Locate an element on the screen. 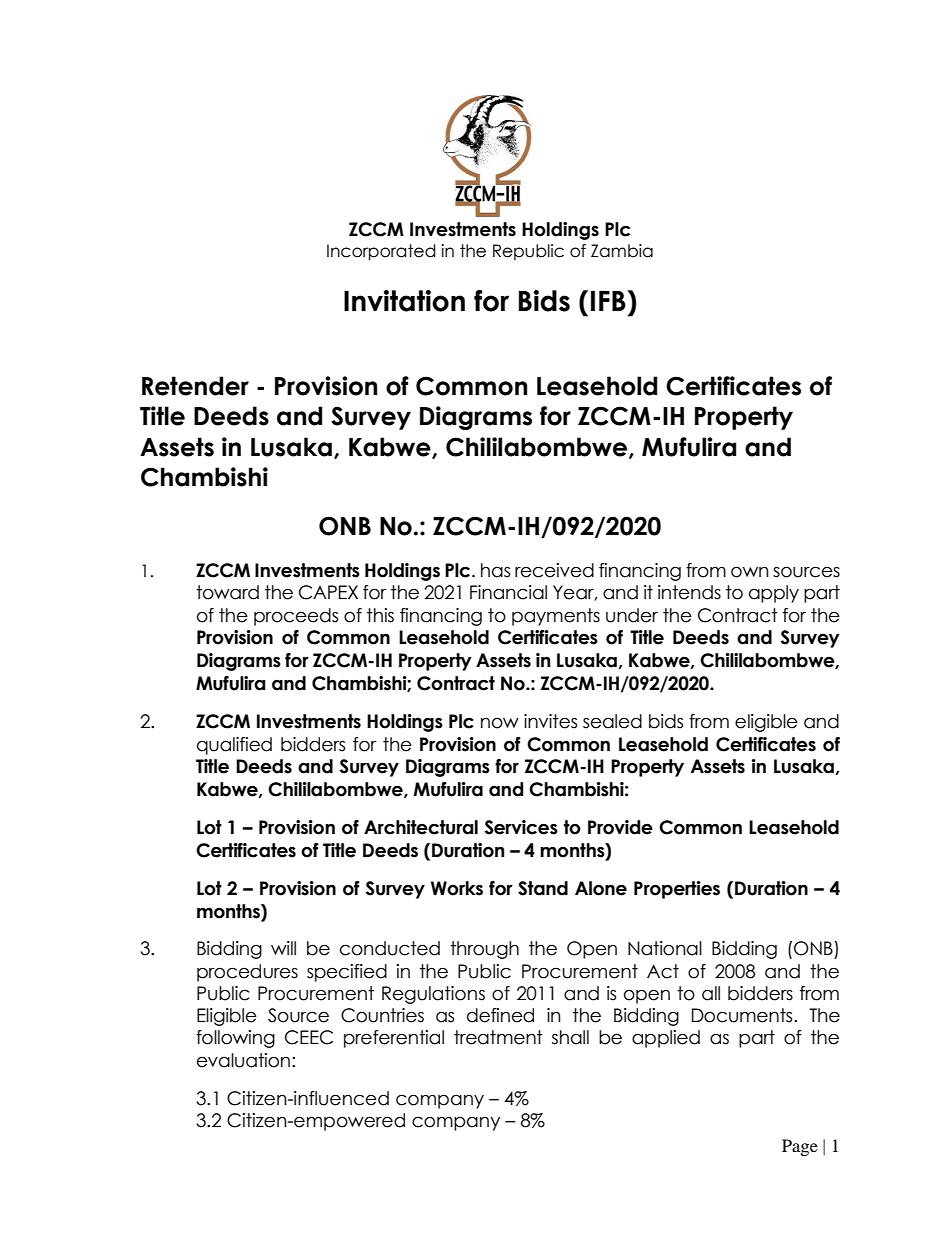 This screenshot has width=952, height=1233. Properties is located at coordinates (677, 890).
